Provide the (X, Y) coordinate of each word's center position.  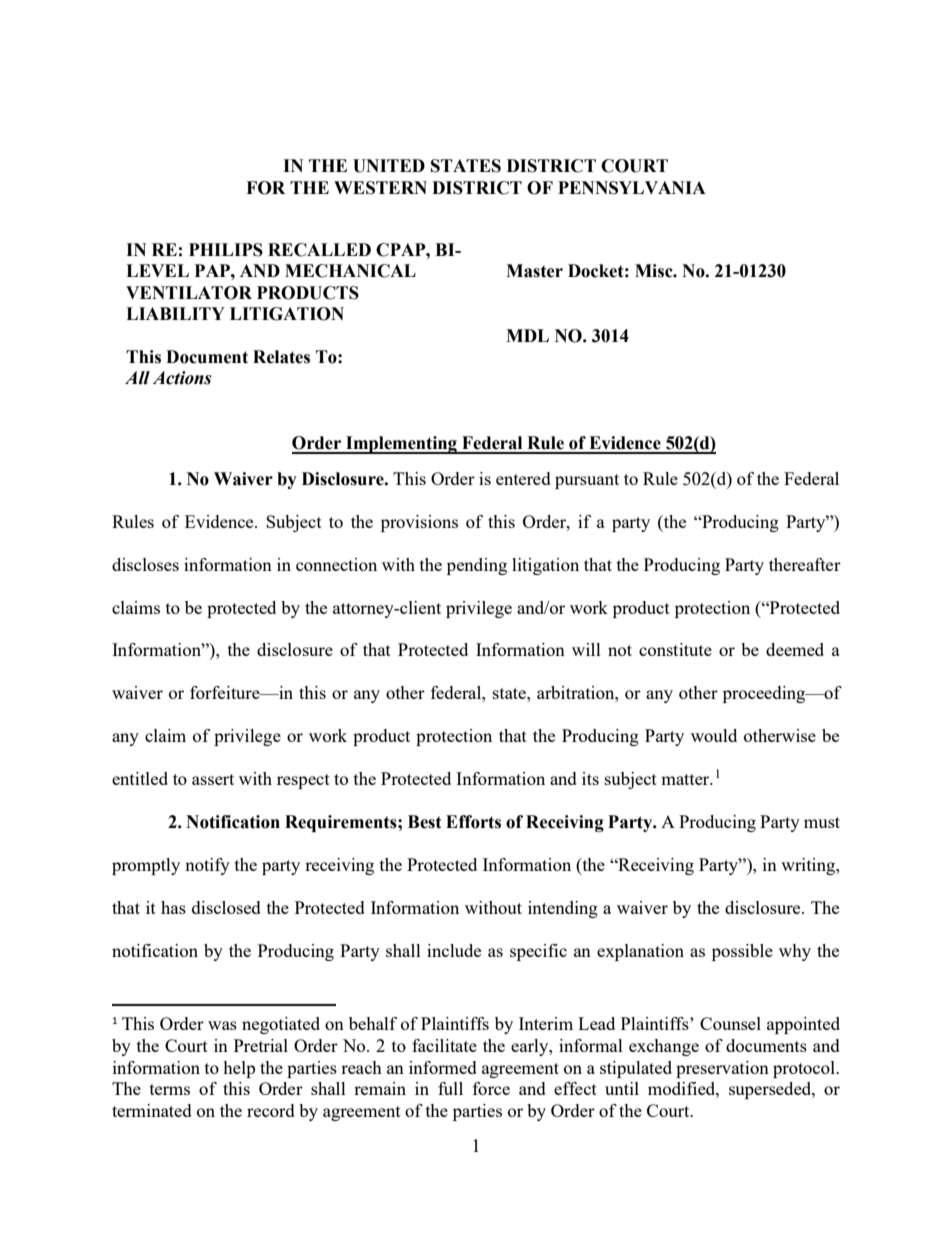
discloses (145, 564)
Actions (182, 378)
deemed (795, 649)
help (239, 1069)
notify (207, 866)
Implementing (401, 445)
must (822, 822)
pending (477, 566)
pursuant (587, 481)
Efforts (473, 822)
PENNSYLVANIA (632, 188)
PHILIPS (226, 250)
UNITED (389, 166)
